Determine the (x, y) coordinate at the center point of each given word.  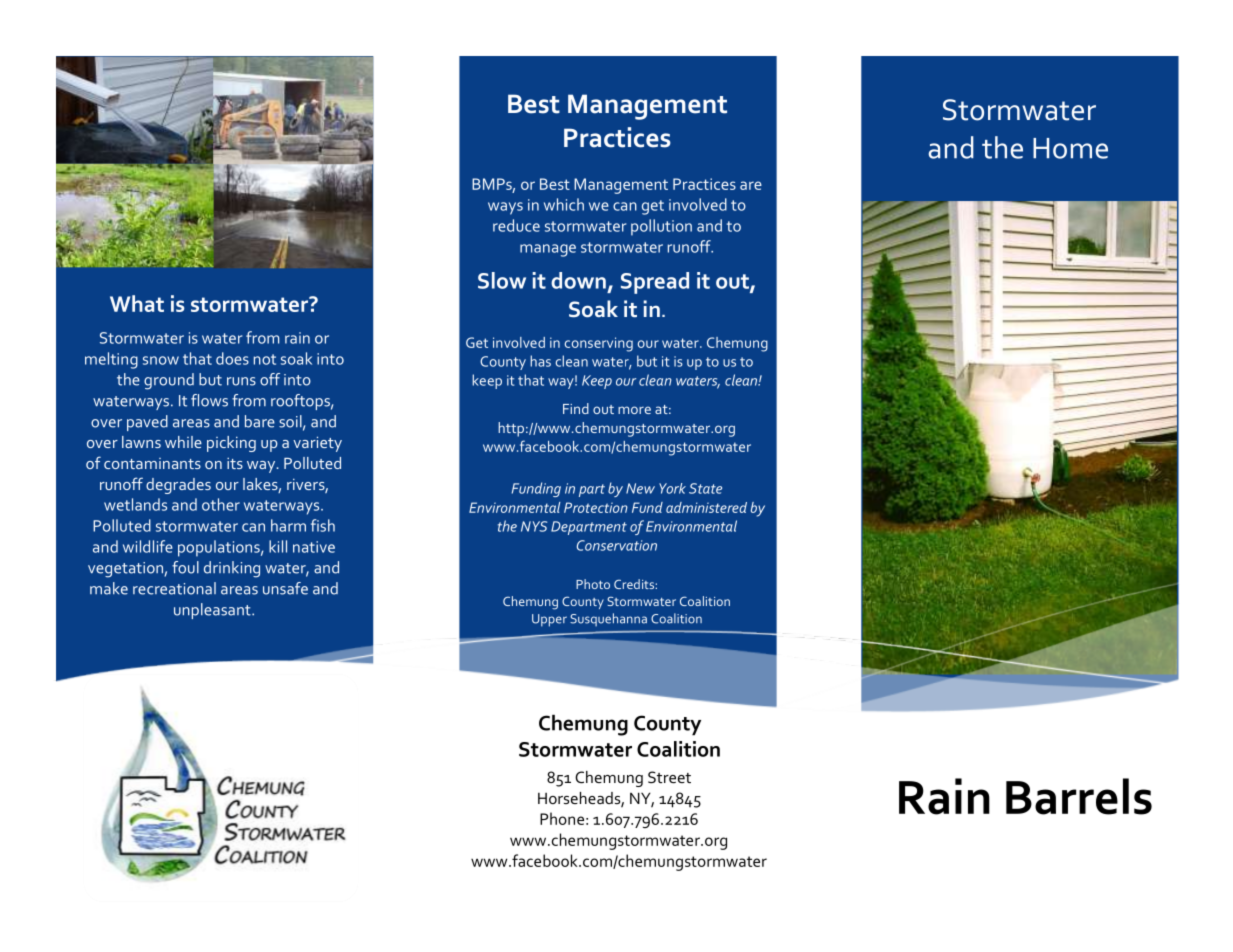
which (564, 204)
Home (1070, 148)
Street (669, 777)
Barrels (1079, 796)
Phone (562, 818)
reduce (516, 225)
